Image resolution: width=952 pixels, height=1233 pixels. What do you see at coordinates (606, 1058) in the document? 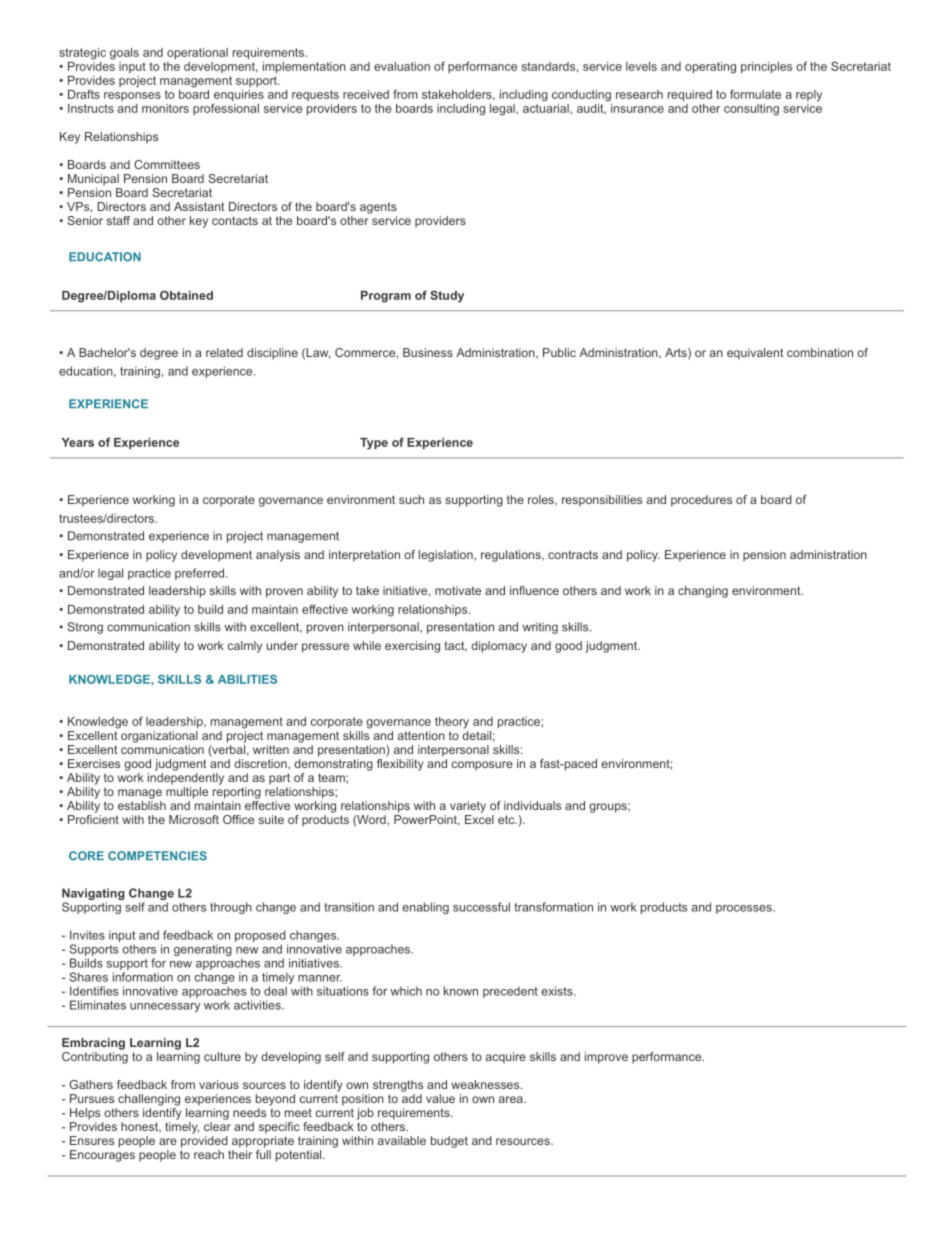
I see `improve` at bounding box center [606, 1058].
